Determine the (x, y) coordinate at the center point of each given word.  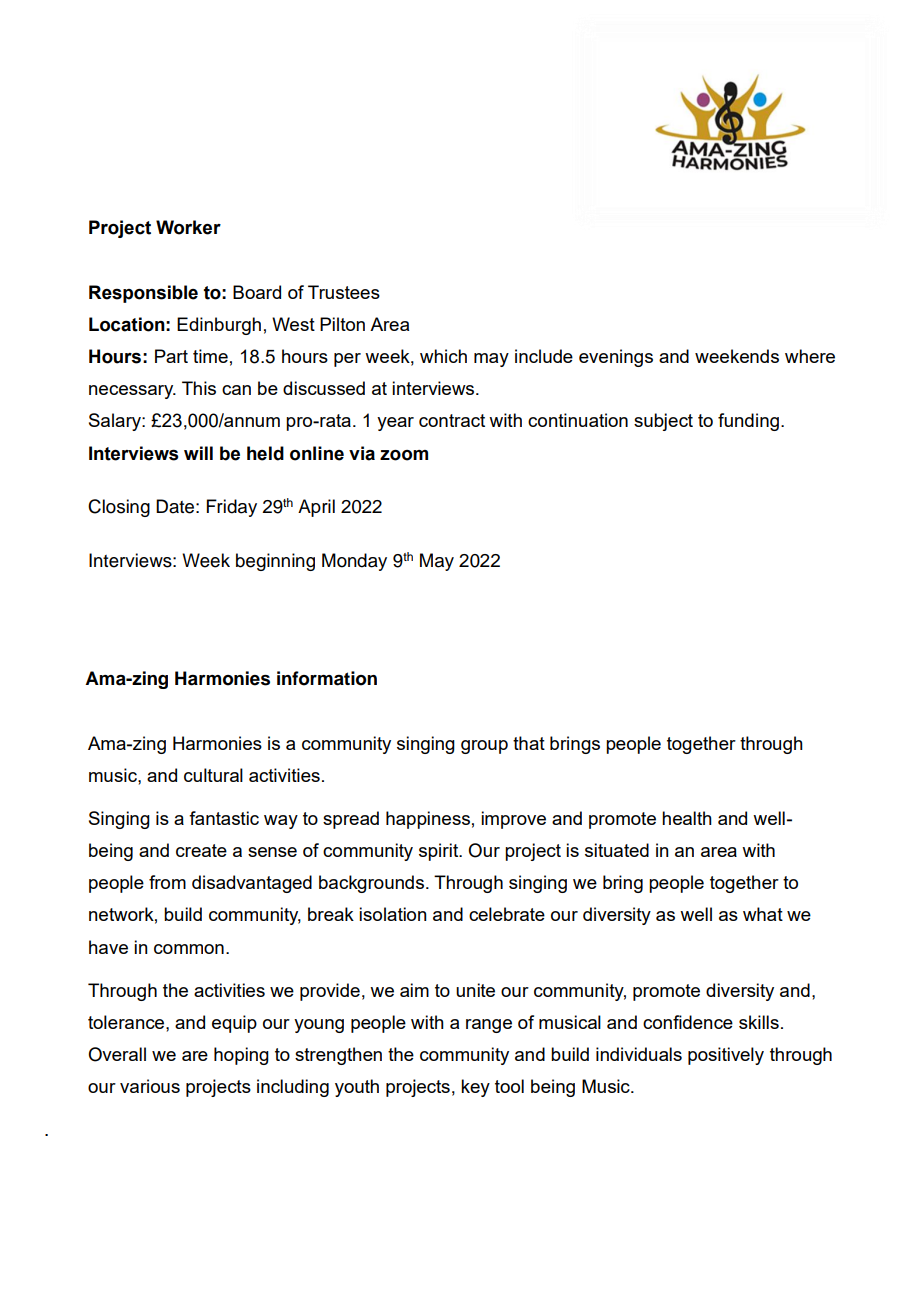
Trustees (344, 292)
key (475, 1088)
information (327, 678)
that (529, 743)
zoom (404, 455)
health (687, 818)
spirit (440, 852)
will (198, 453)
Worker (188, 227)
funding (748, 422)
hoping (241, 1056)
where (810, 356)
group (484, 747)
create (201, 850)
